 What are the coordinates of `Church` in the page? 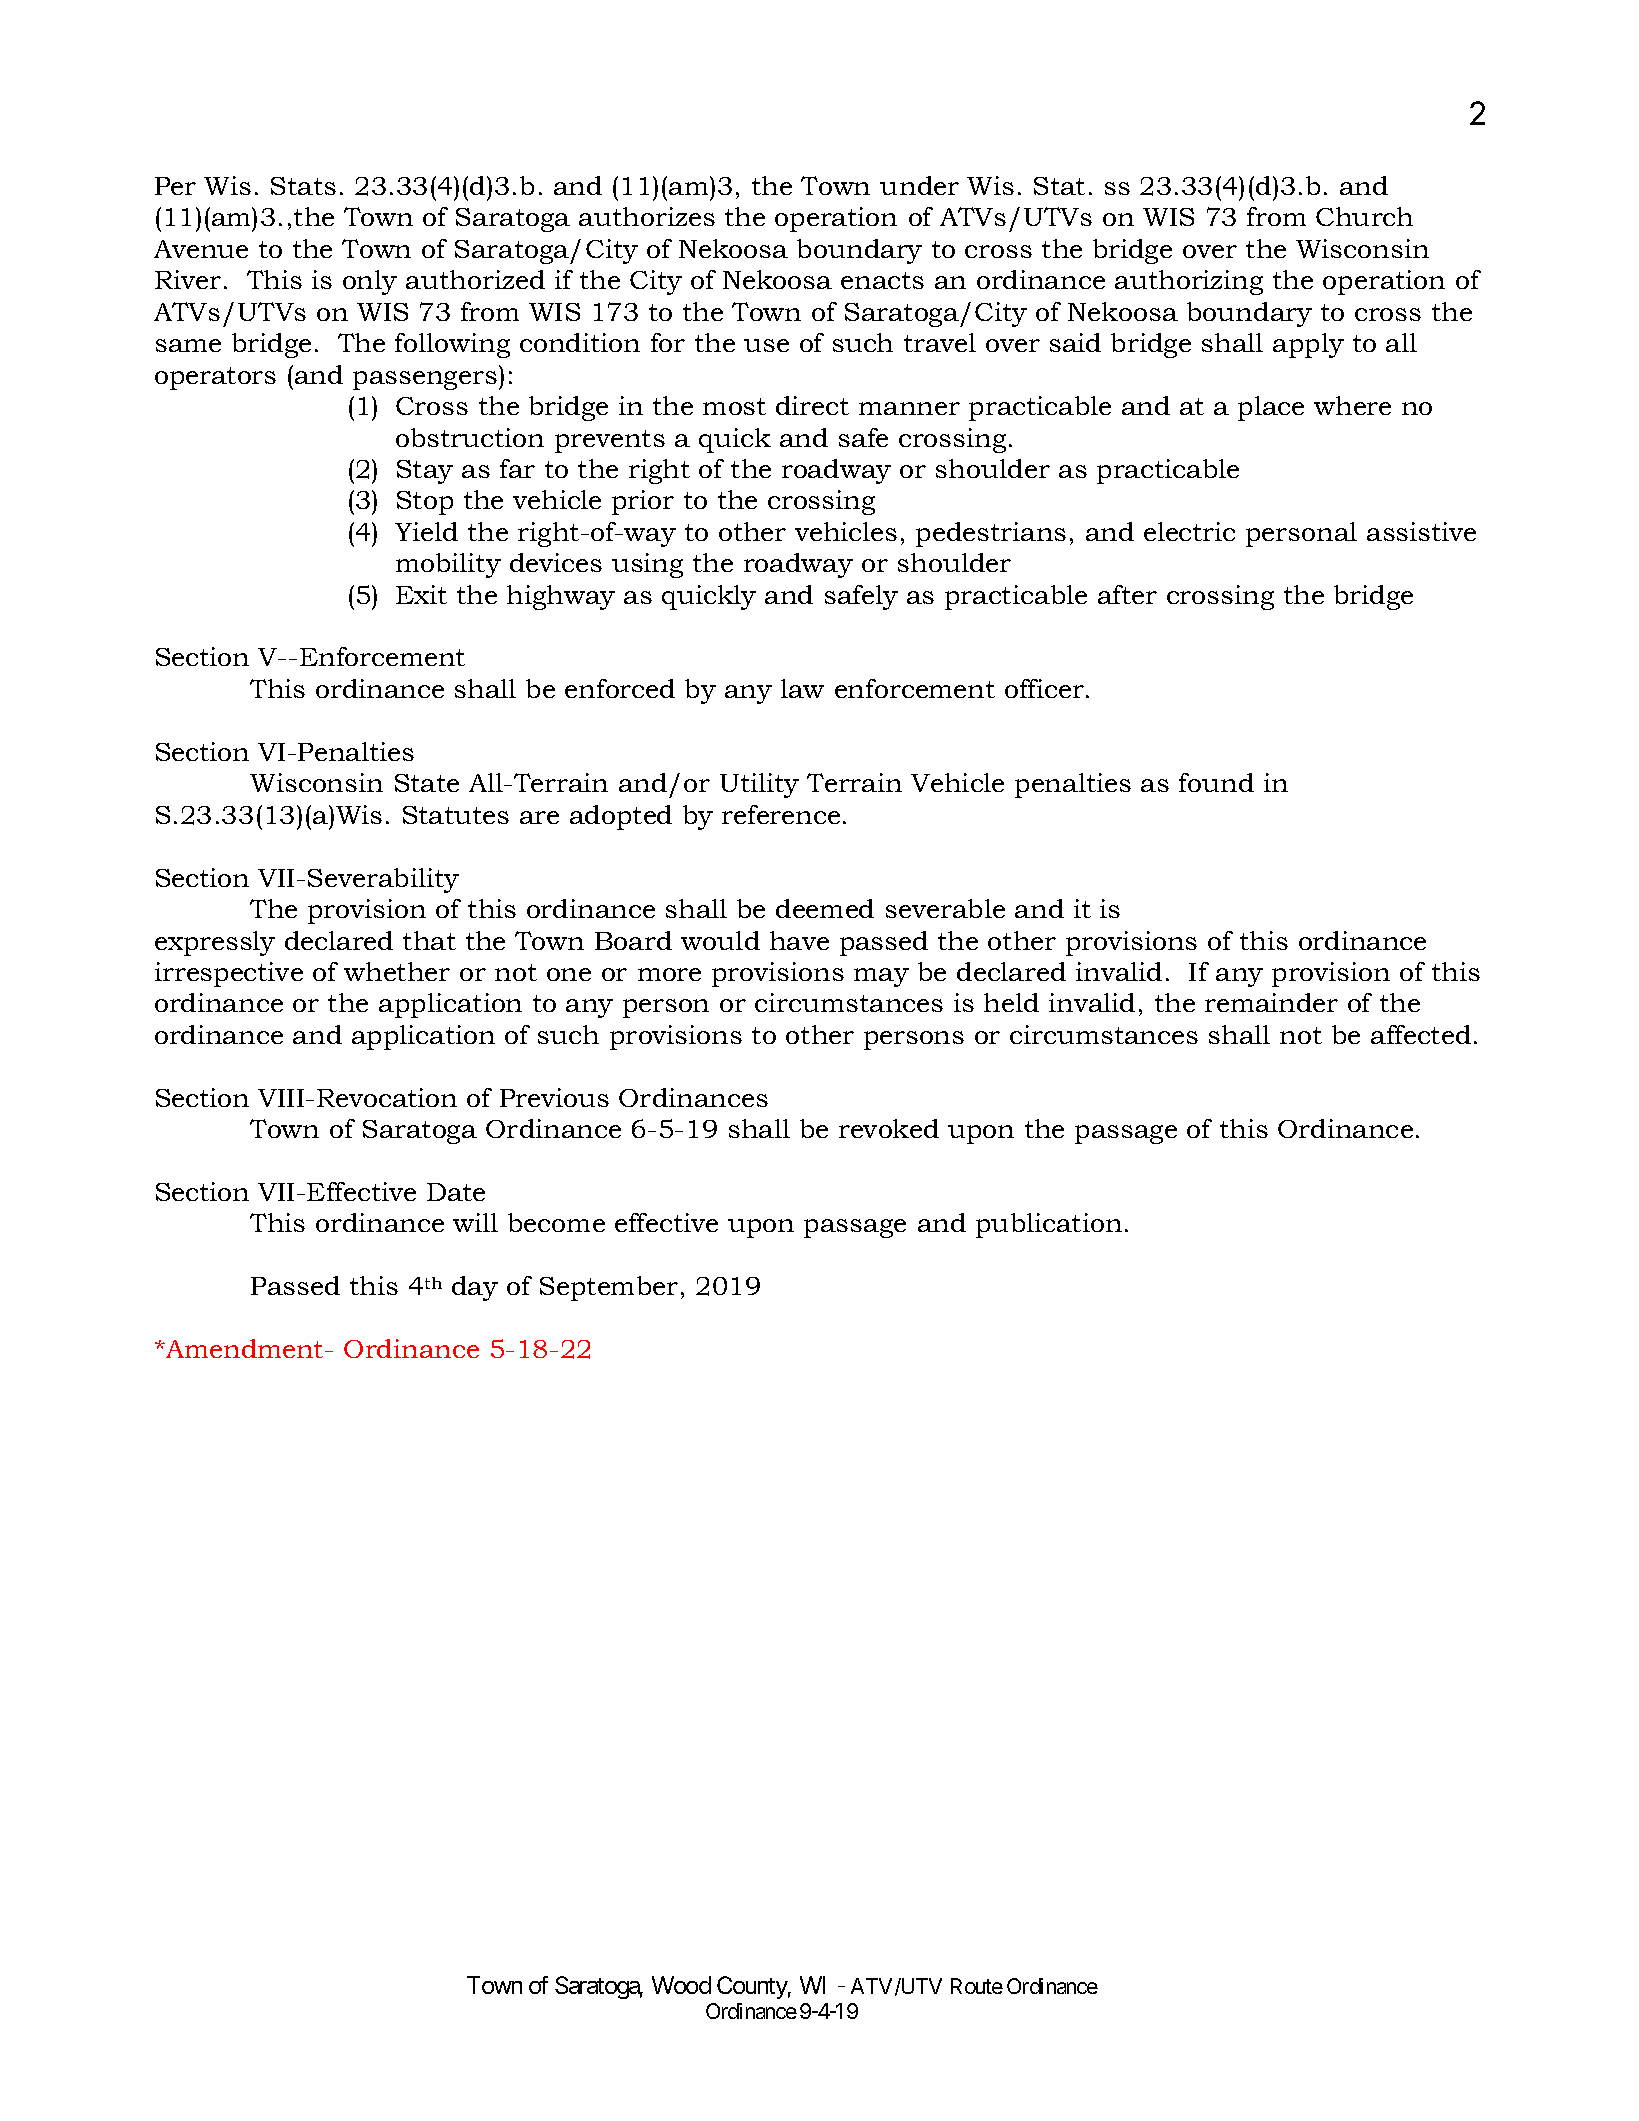 It's located at (1364, 216).
